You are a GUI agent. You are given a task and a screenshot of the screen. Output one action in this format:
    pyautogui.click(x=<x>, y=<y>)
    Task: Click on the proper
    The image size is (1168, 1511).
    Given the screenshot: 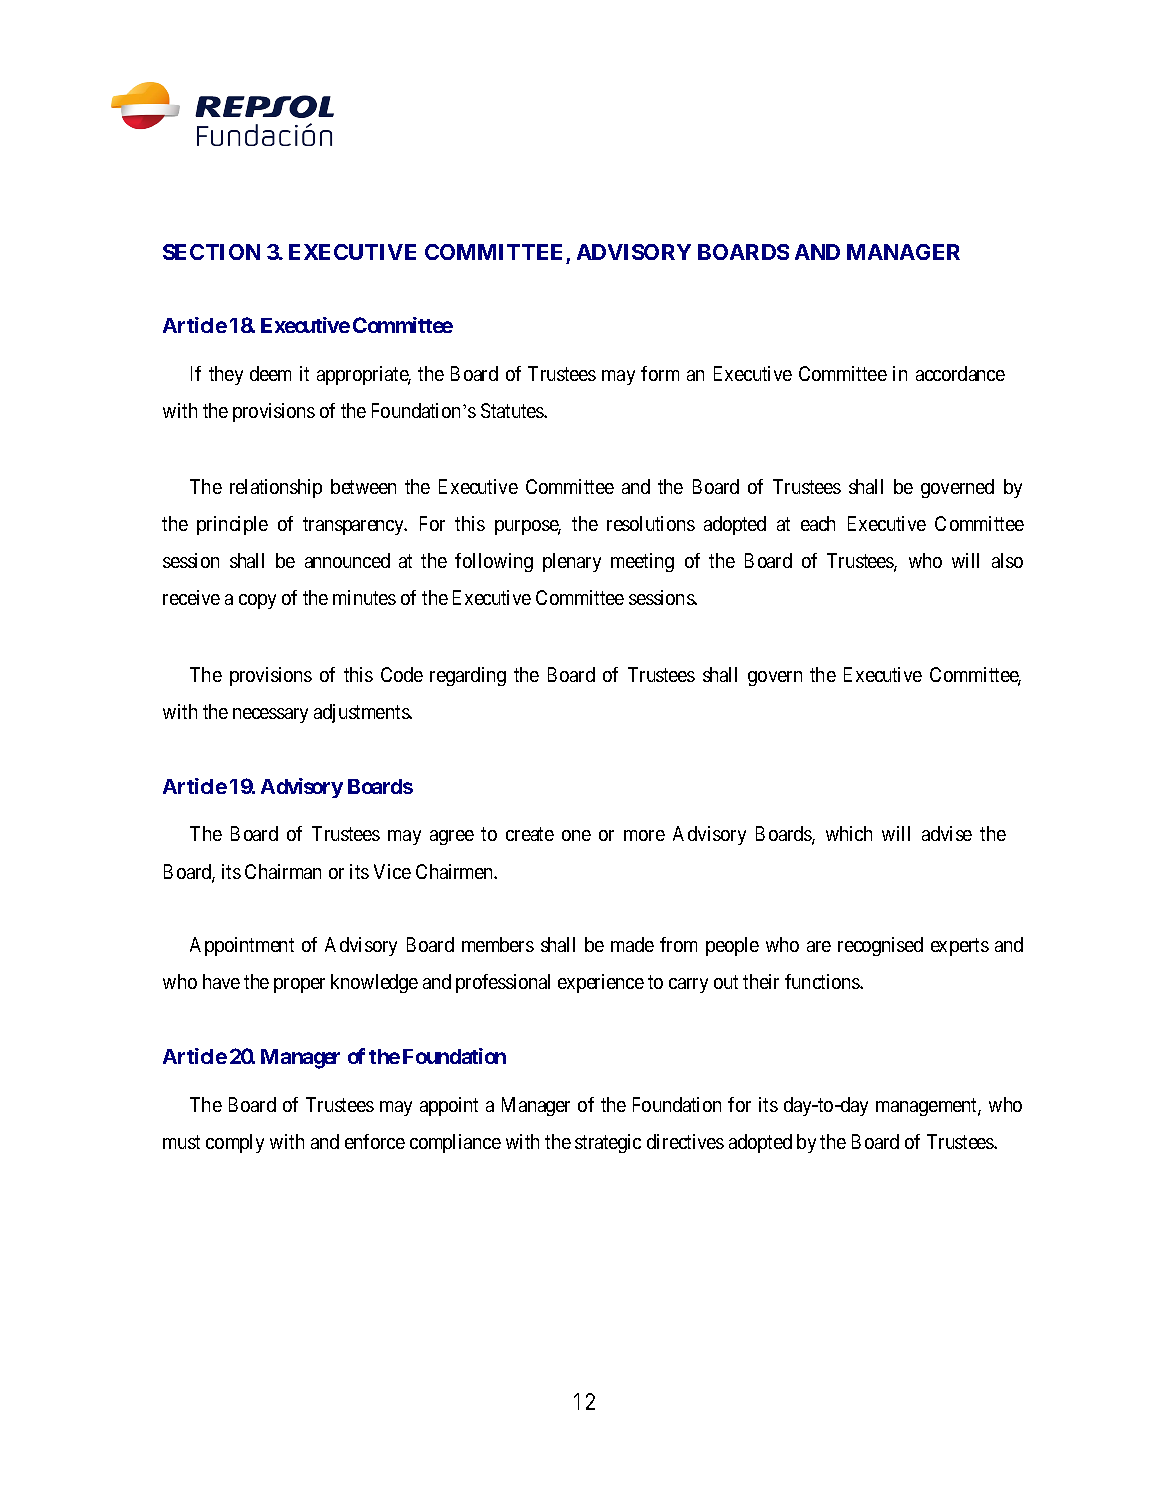 What is the action you would take?
    pyautogui.click(x=299, y=985)
